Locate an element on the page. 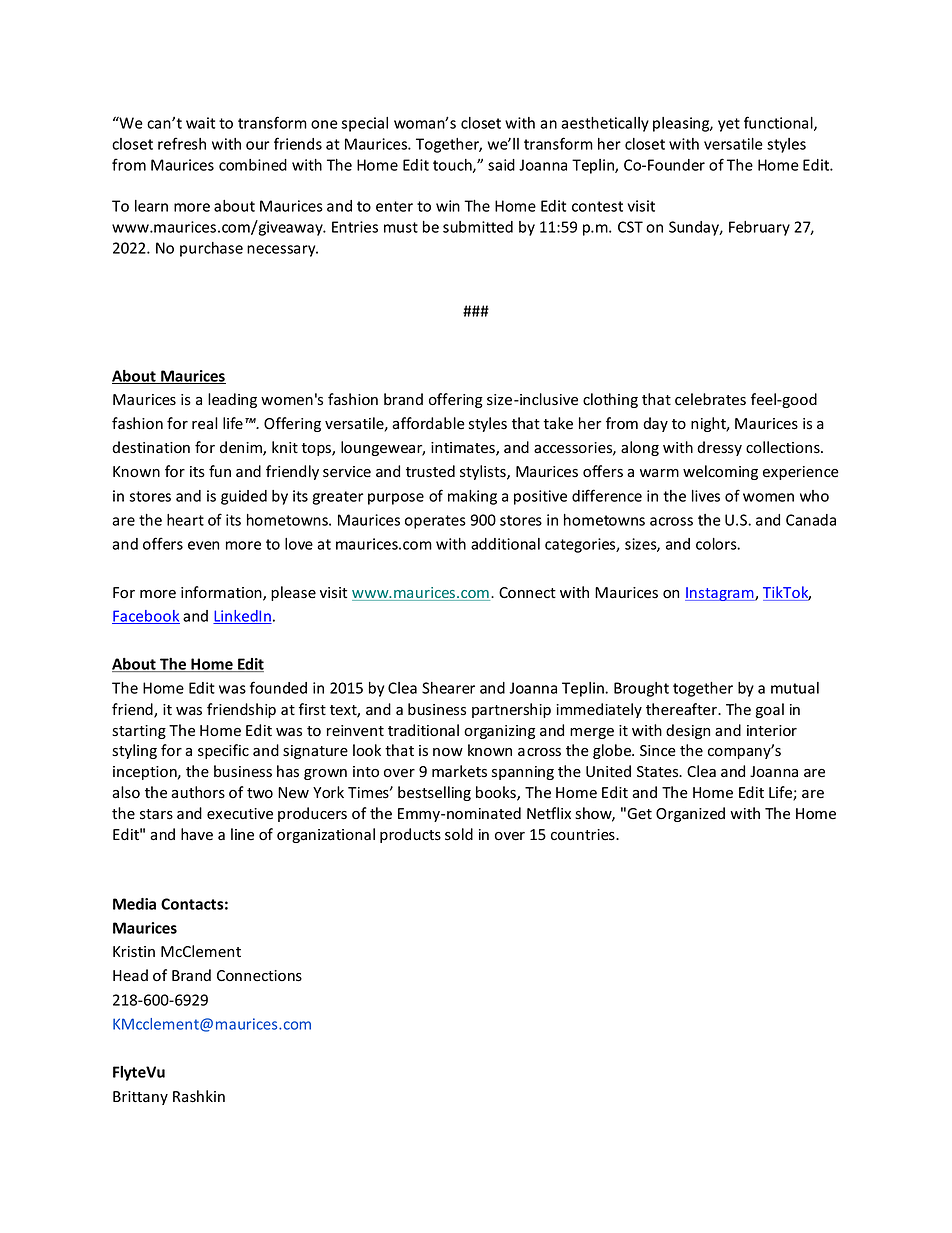 The image size is (952, 1233). Brittany is located at coordinates (140, 1098).
